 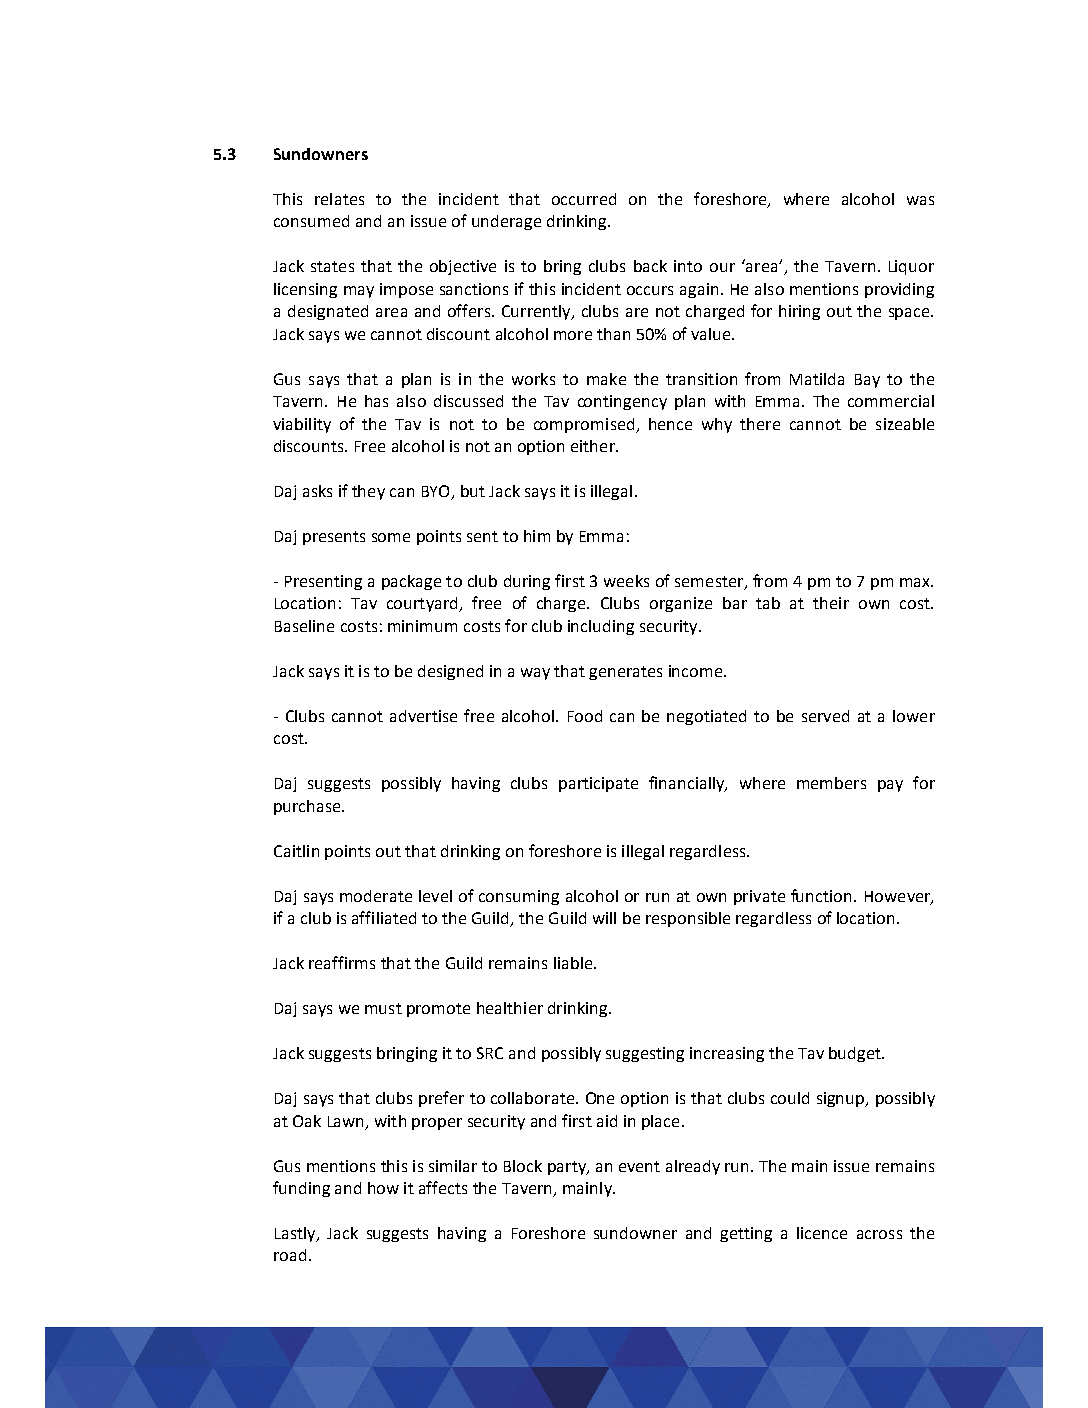 What do you see at coordinates (911, 267) in the screenshot?
I see `Liquor` at bounding box center [911, 267].
